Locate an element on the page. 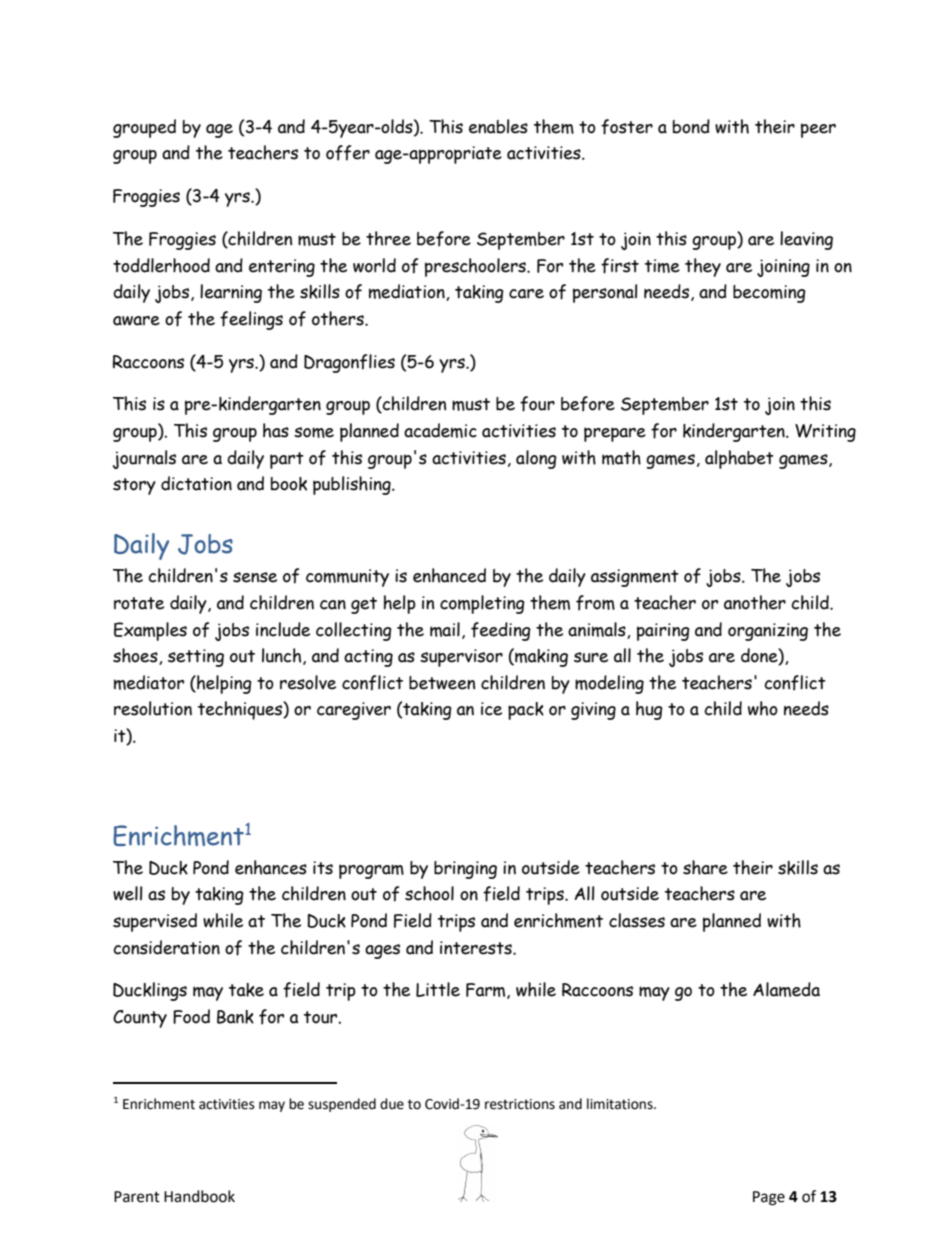 The height and width of the document is (1233, 952). offer is located at coordinates (348, 153).
